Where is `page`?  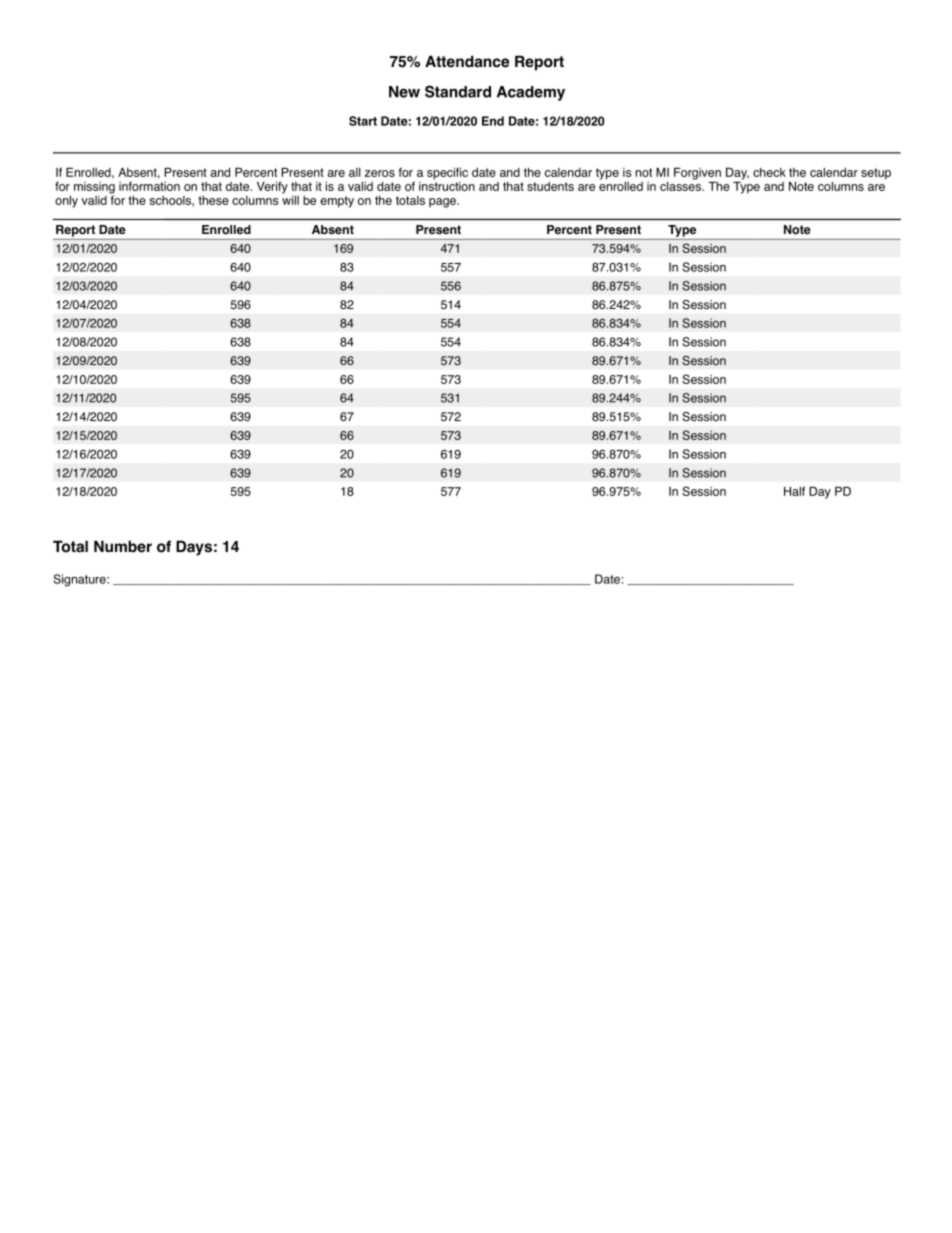 page is located at coordinates (443, 203).
